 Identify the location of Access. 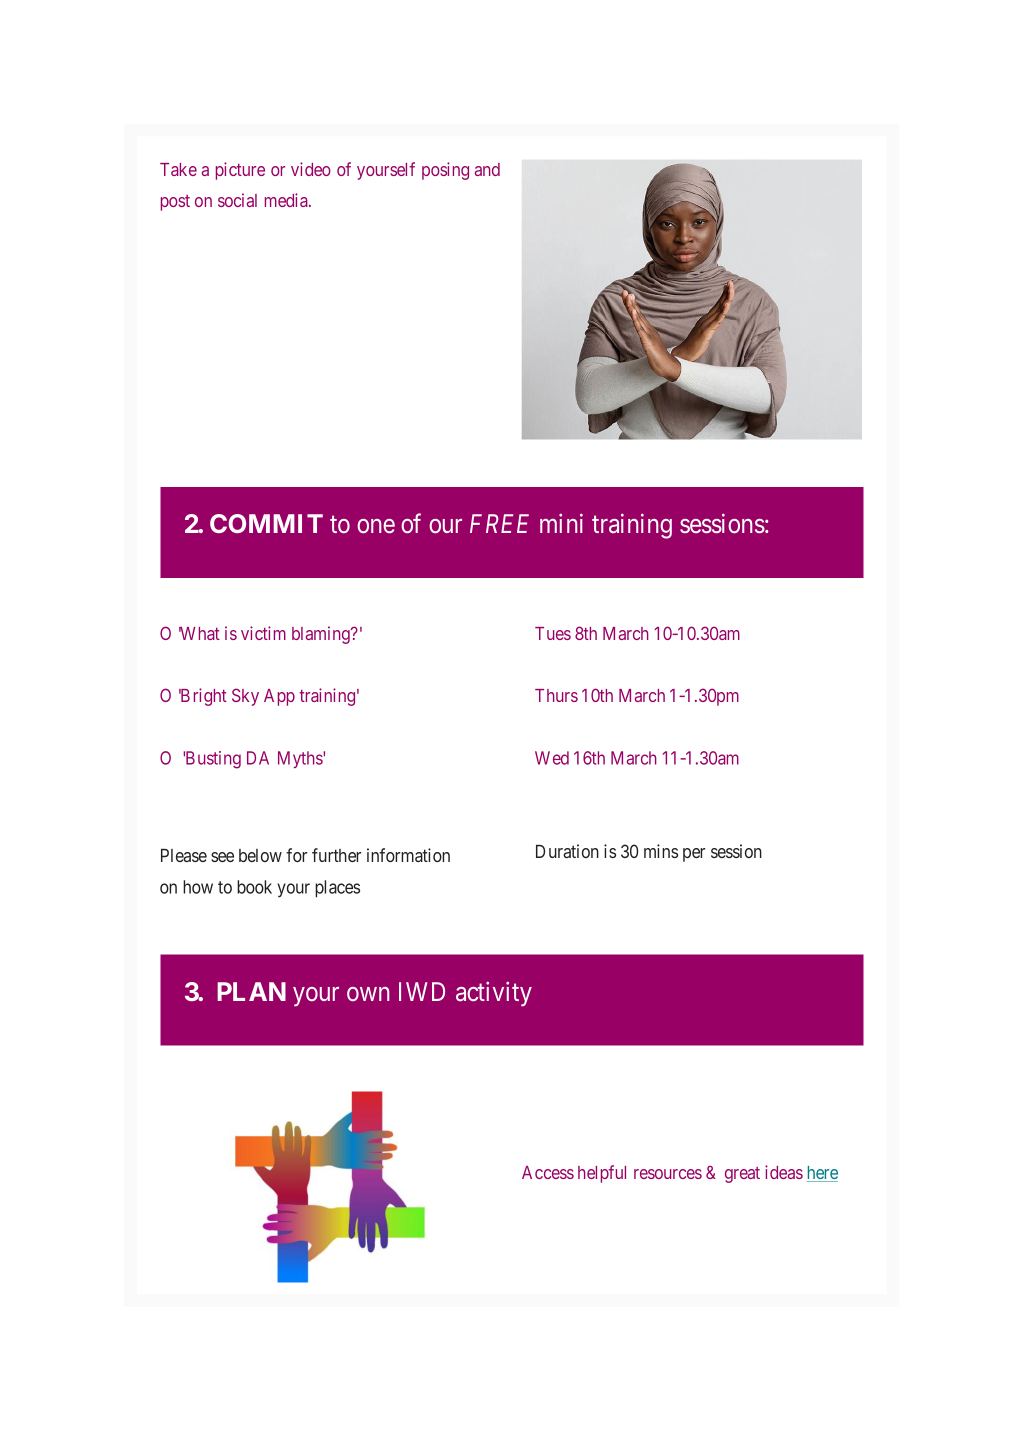
(548, 1172).
